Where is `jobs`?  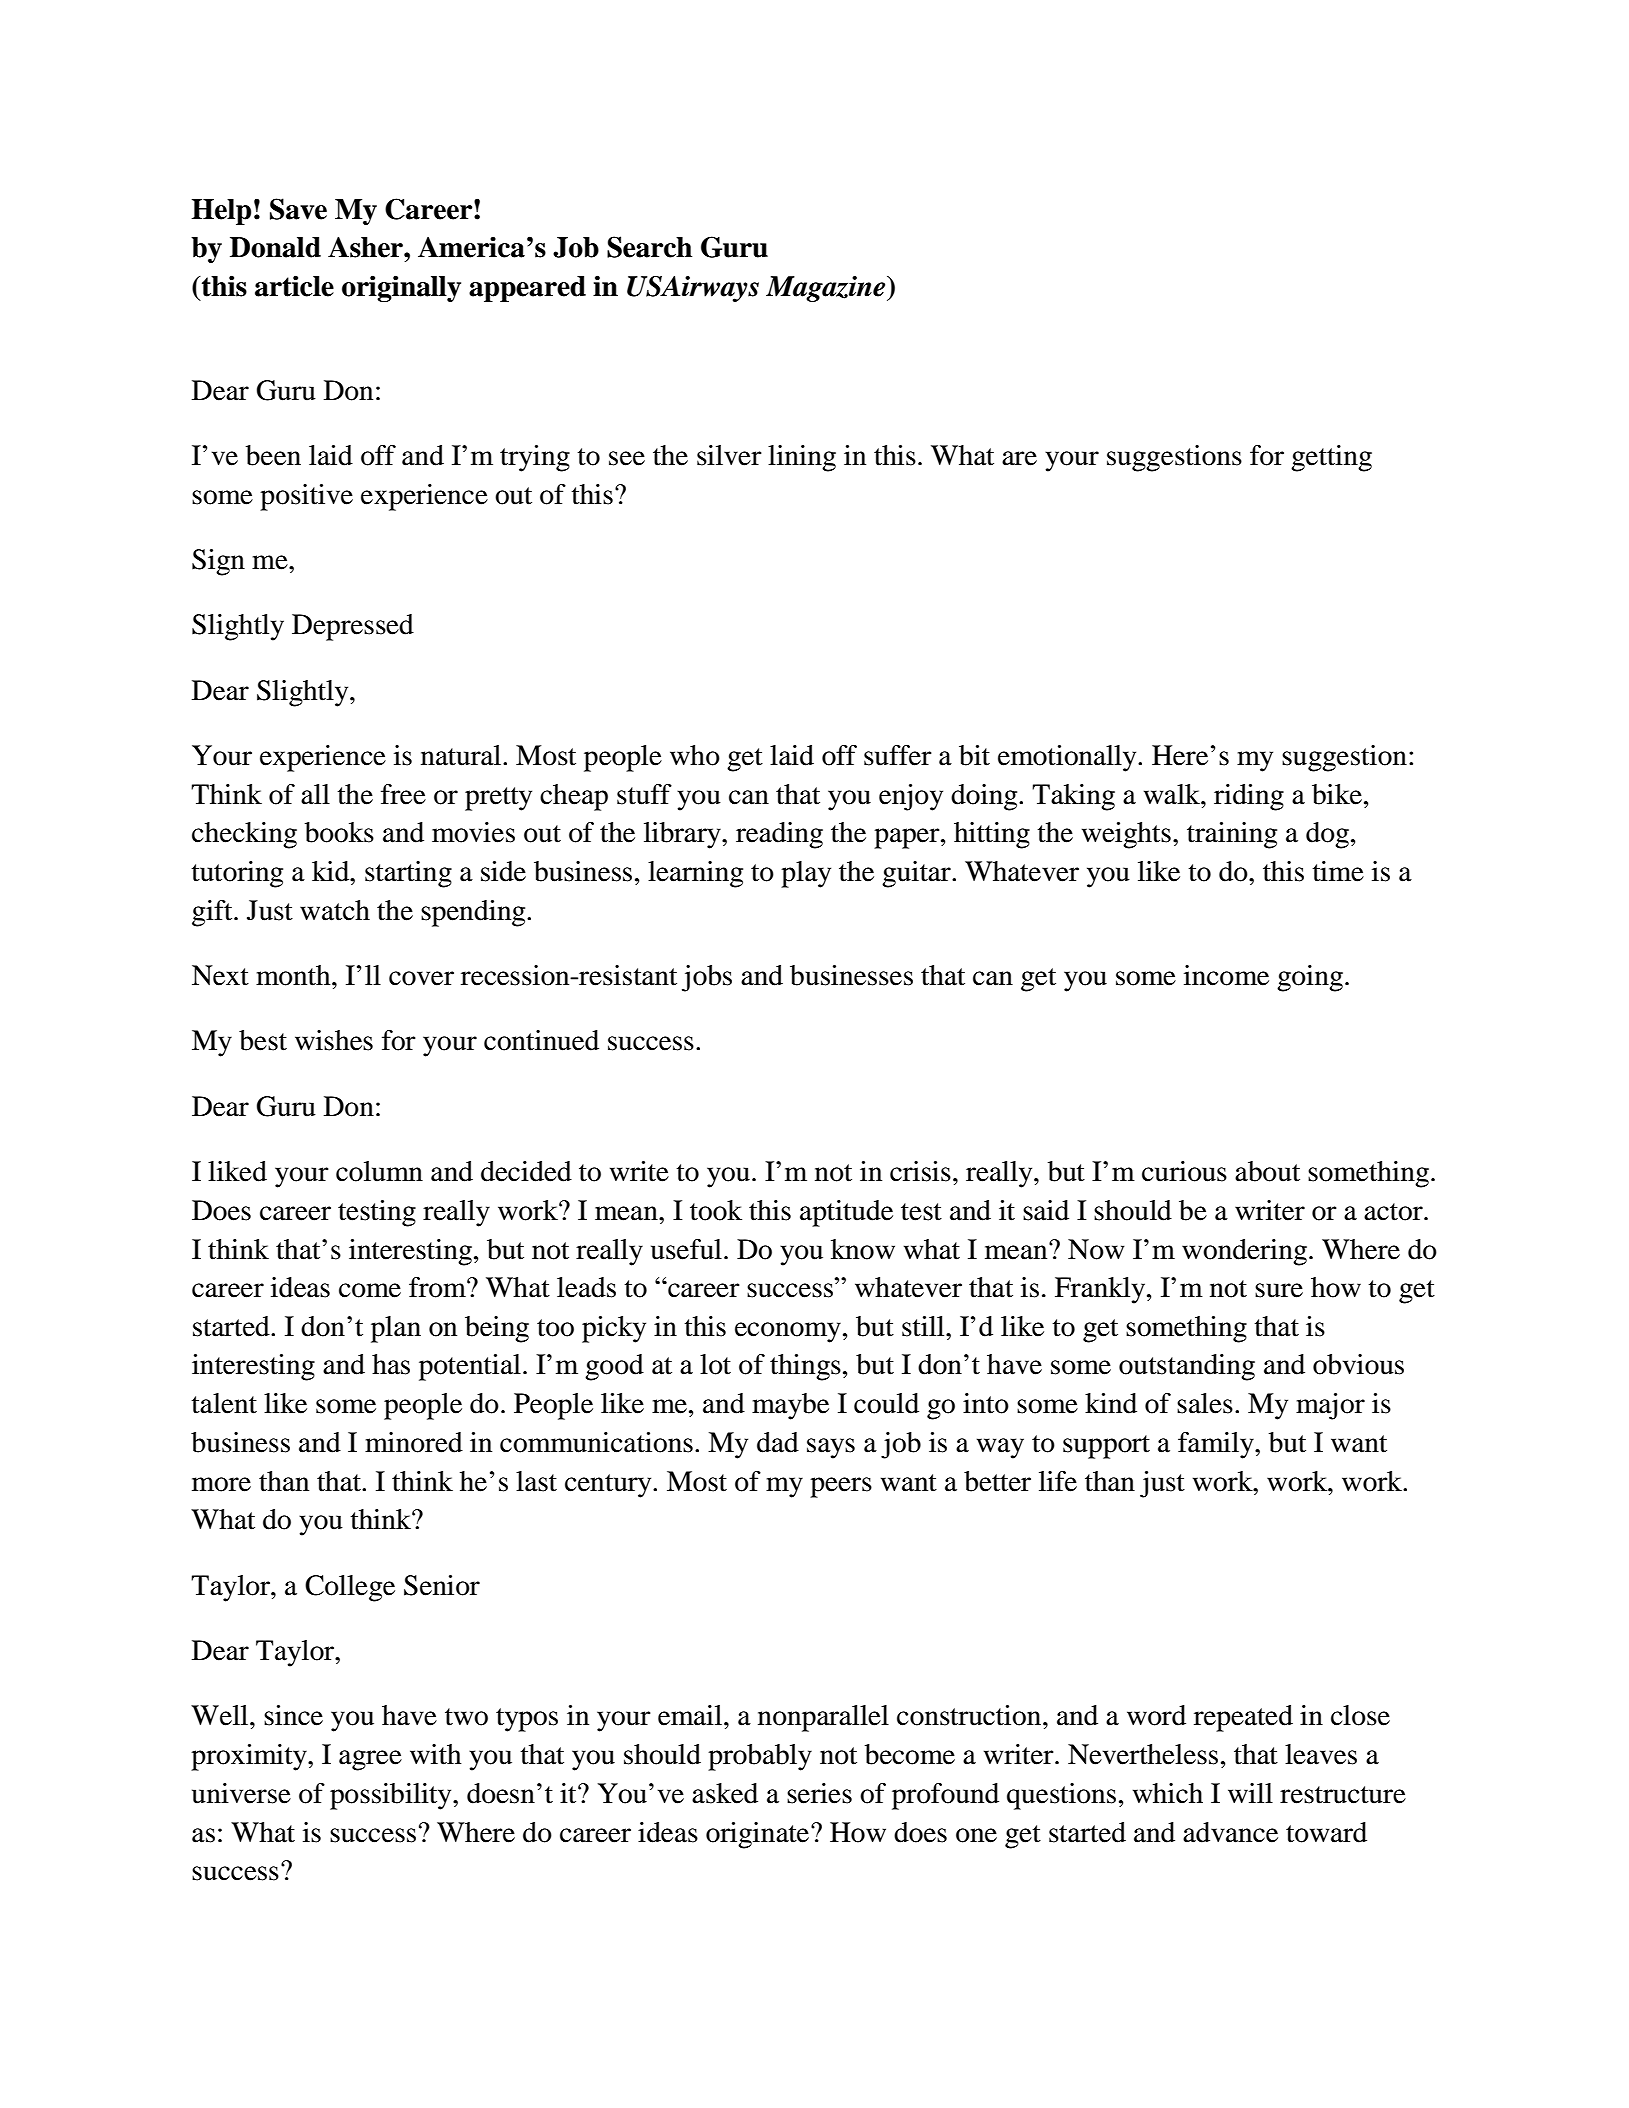 jobs is located at coordinates (707, 978).
